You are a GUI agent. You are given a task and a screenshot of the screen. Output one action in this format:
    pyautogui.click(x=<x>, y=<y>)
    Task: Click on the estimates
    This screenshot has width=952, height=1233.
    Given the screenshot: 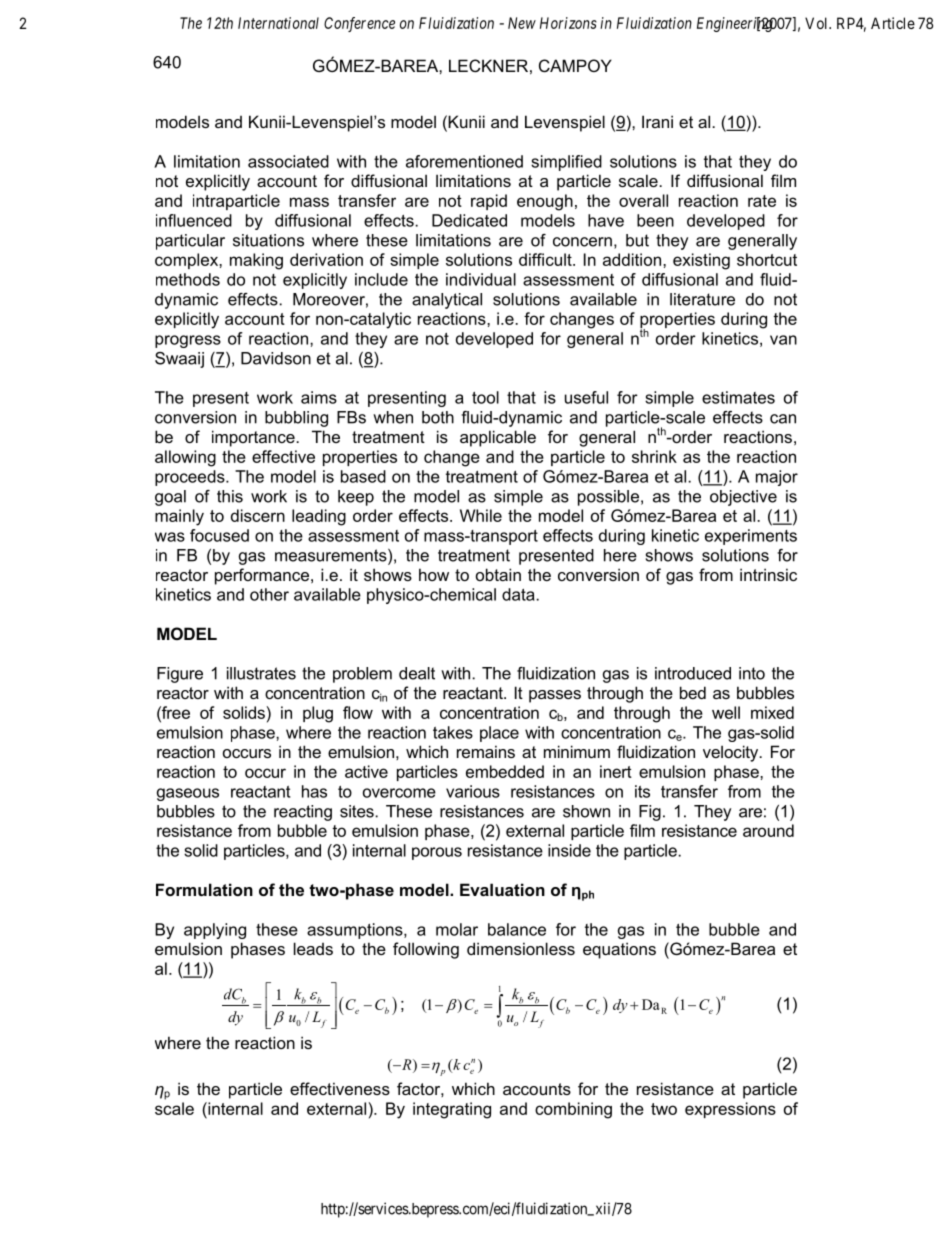 What is the action you would take?
    pyautogui.click(x=738, y=397)
